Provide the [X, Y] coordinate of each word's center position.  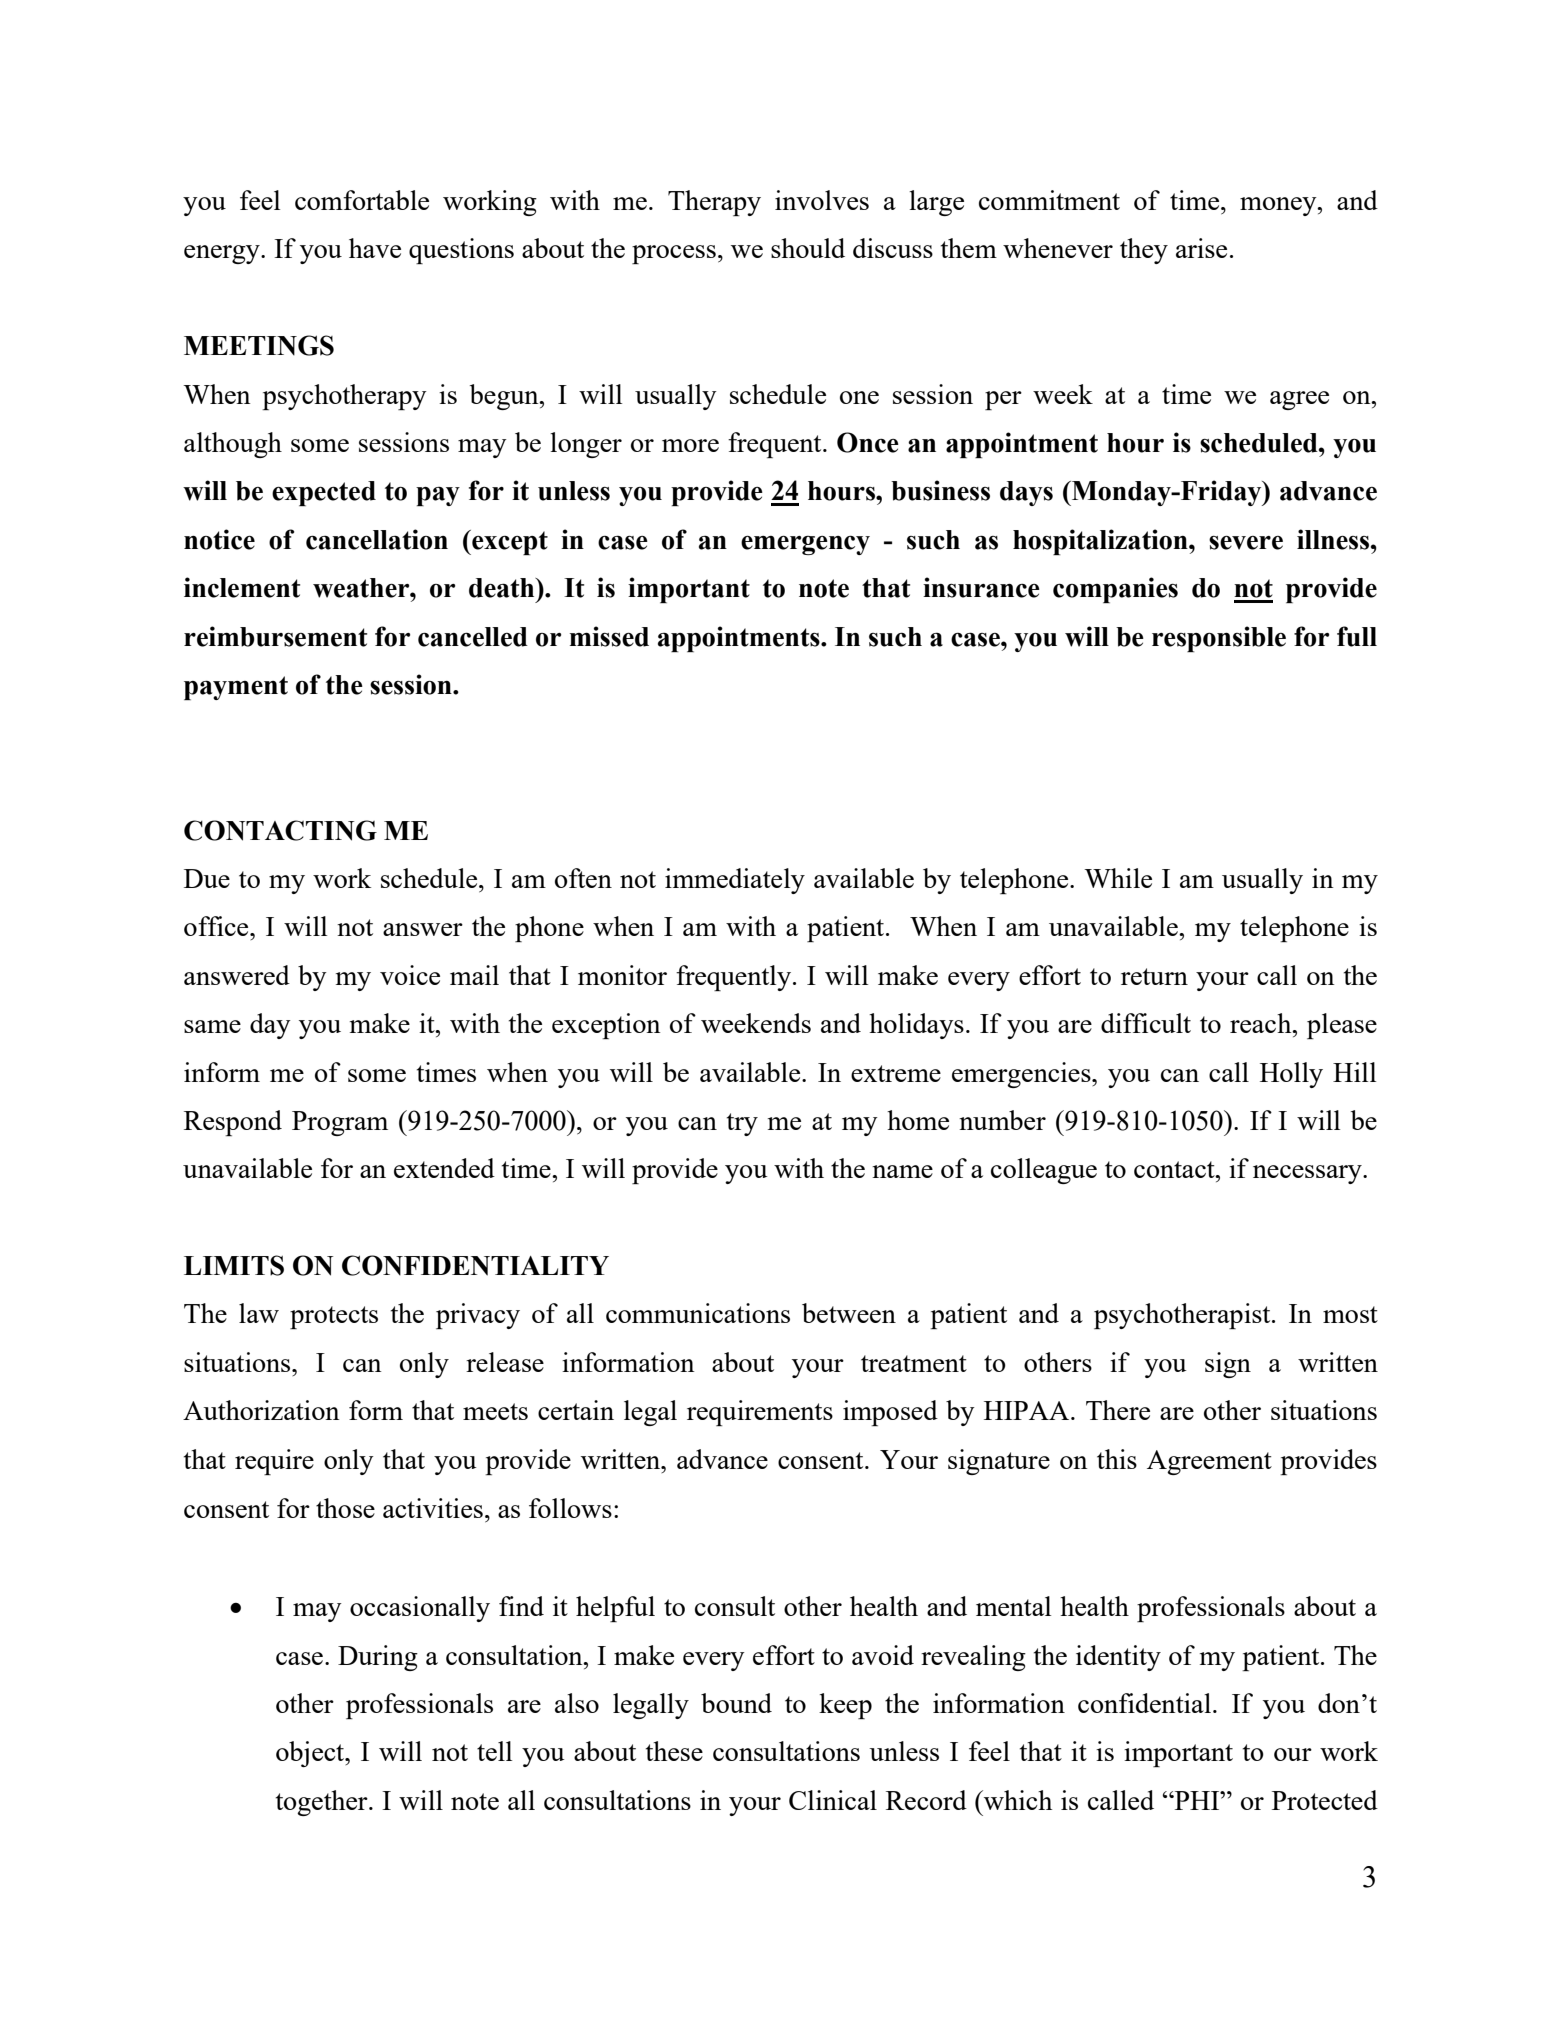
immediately [735, 881]
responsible [1219, 639]
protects [334, 1317]
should [808, 248]
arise [1201, 248]
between [849, 1313]
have [375, 248]
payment [236, 688]
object [311, 1754]
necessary [1308, 1174]
